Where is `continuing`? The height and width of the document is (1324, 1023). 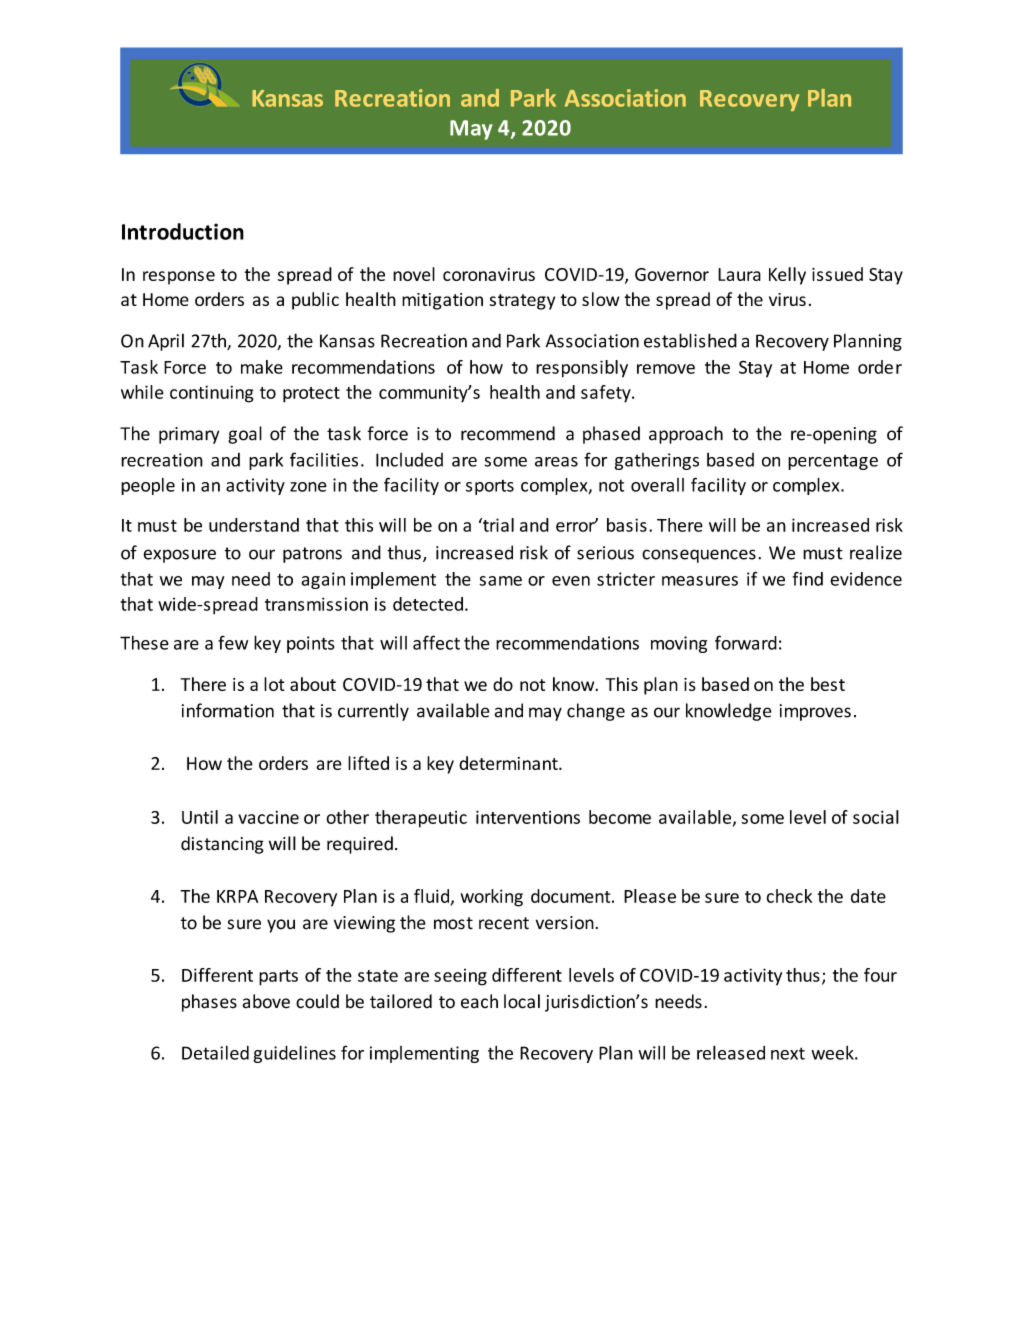
continuing is located at coordinates (212, 394).
